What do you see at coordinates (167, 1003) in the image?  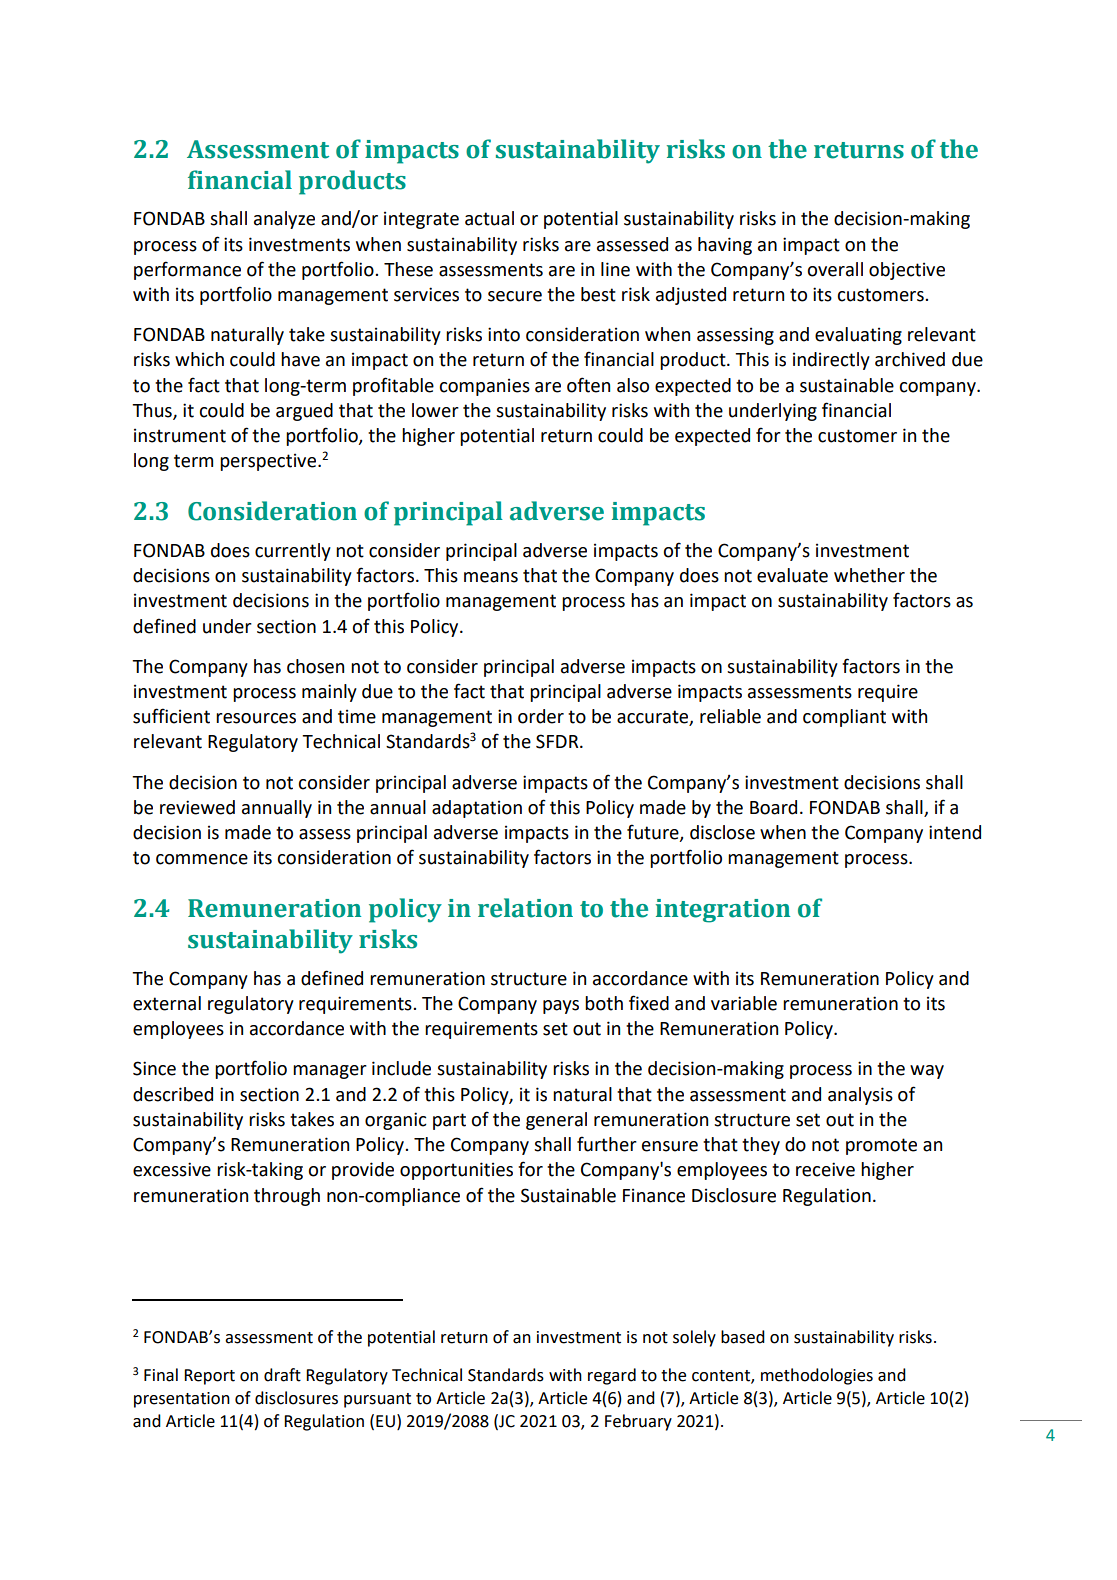 I see `external` at bounding box center [167, 1003].
